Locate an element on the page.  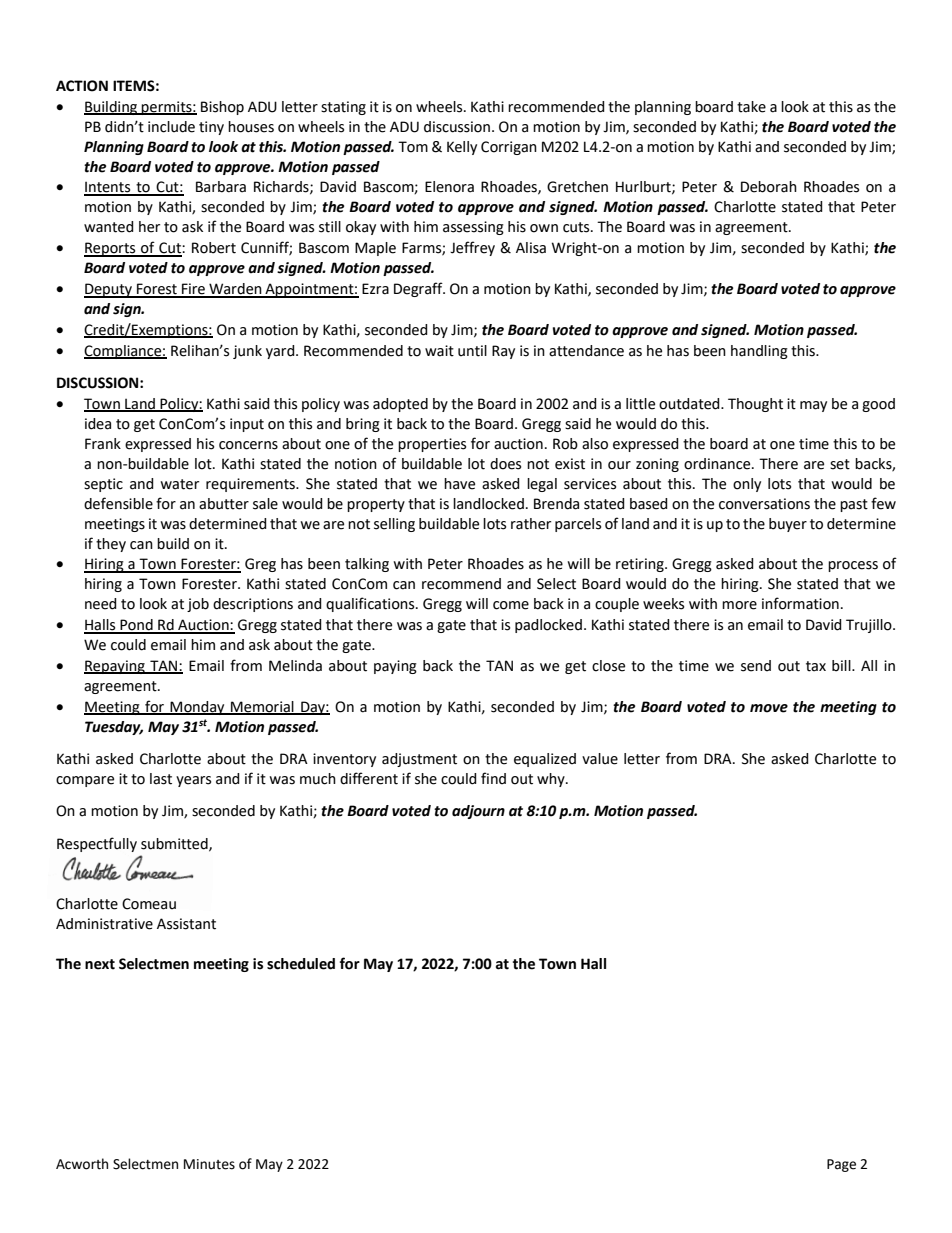
years is located at coordinates (193, 781).
